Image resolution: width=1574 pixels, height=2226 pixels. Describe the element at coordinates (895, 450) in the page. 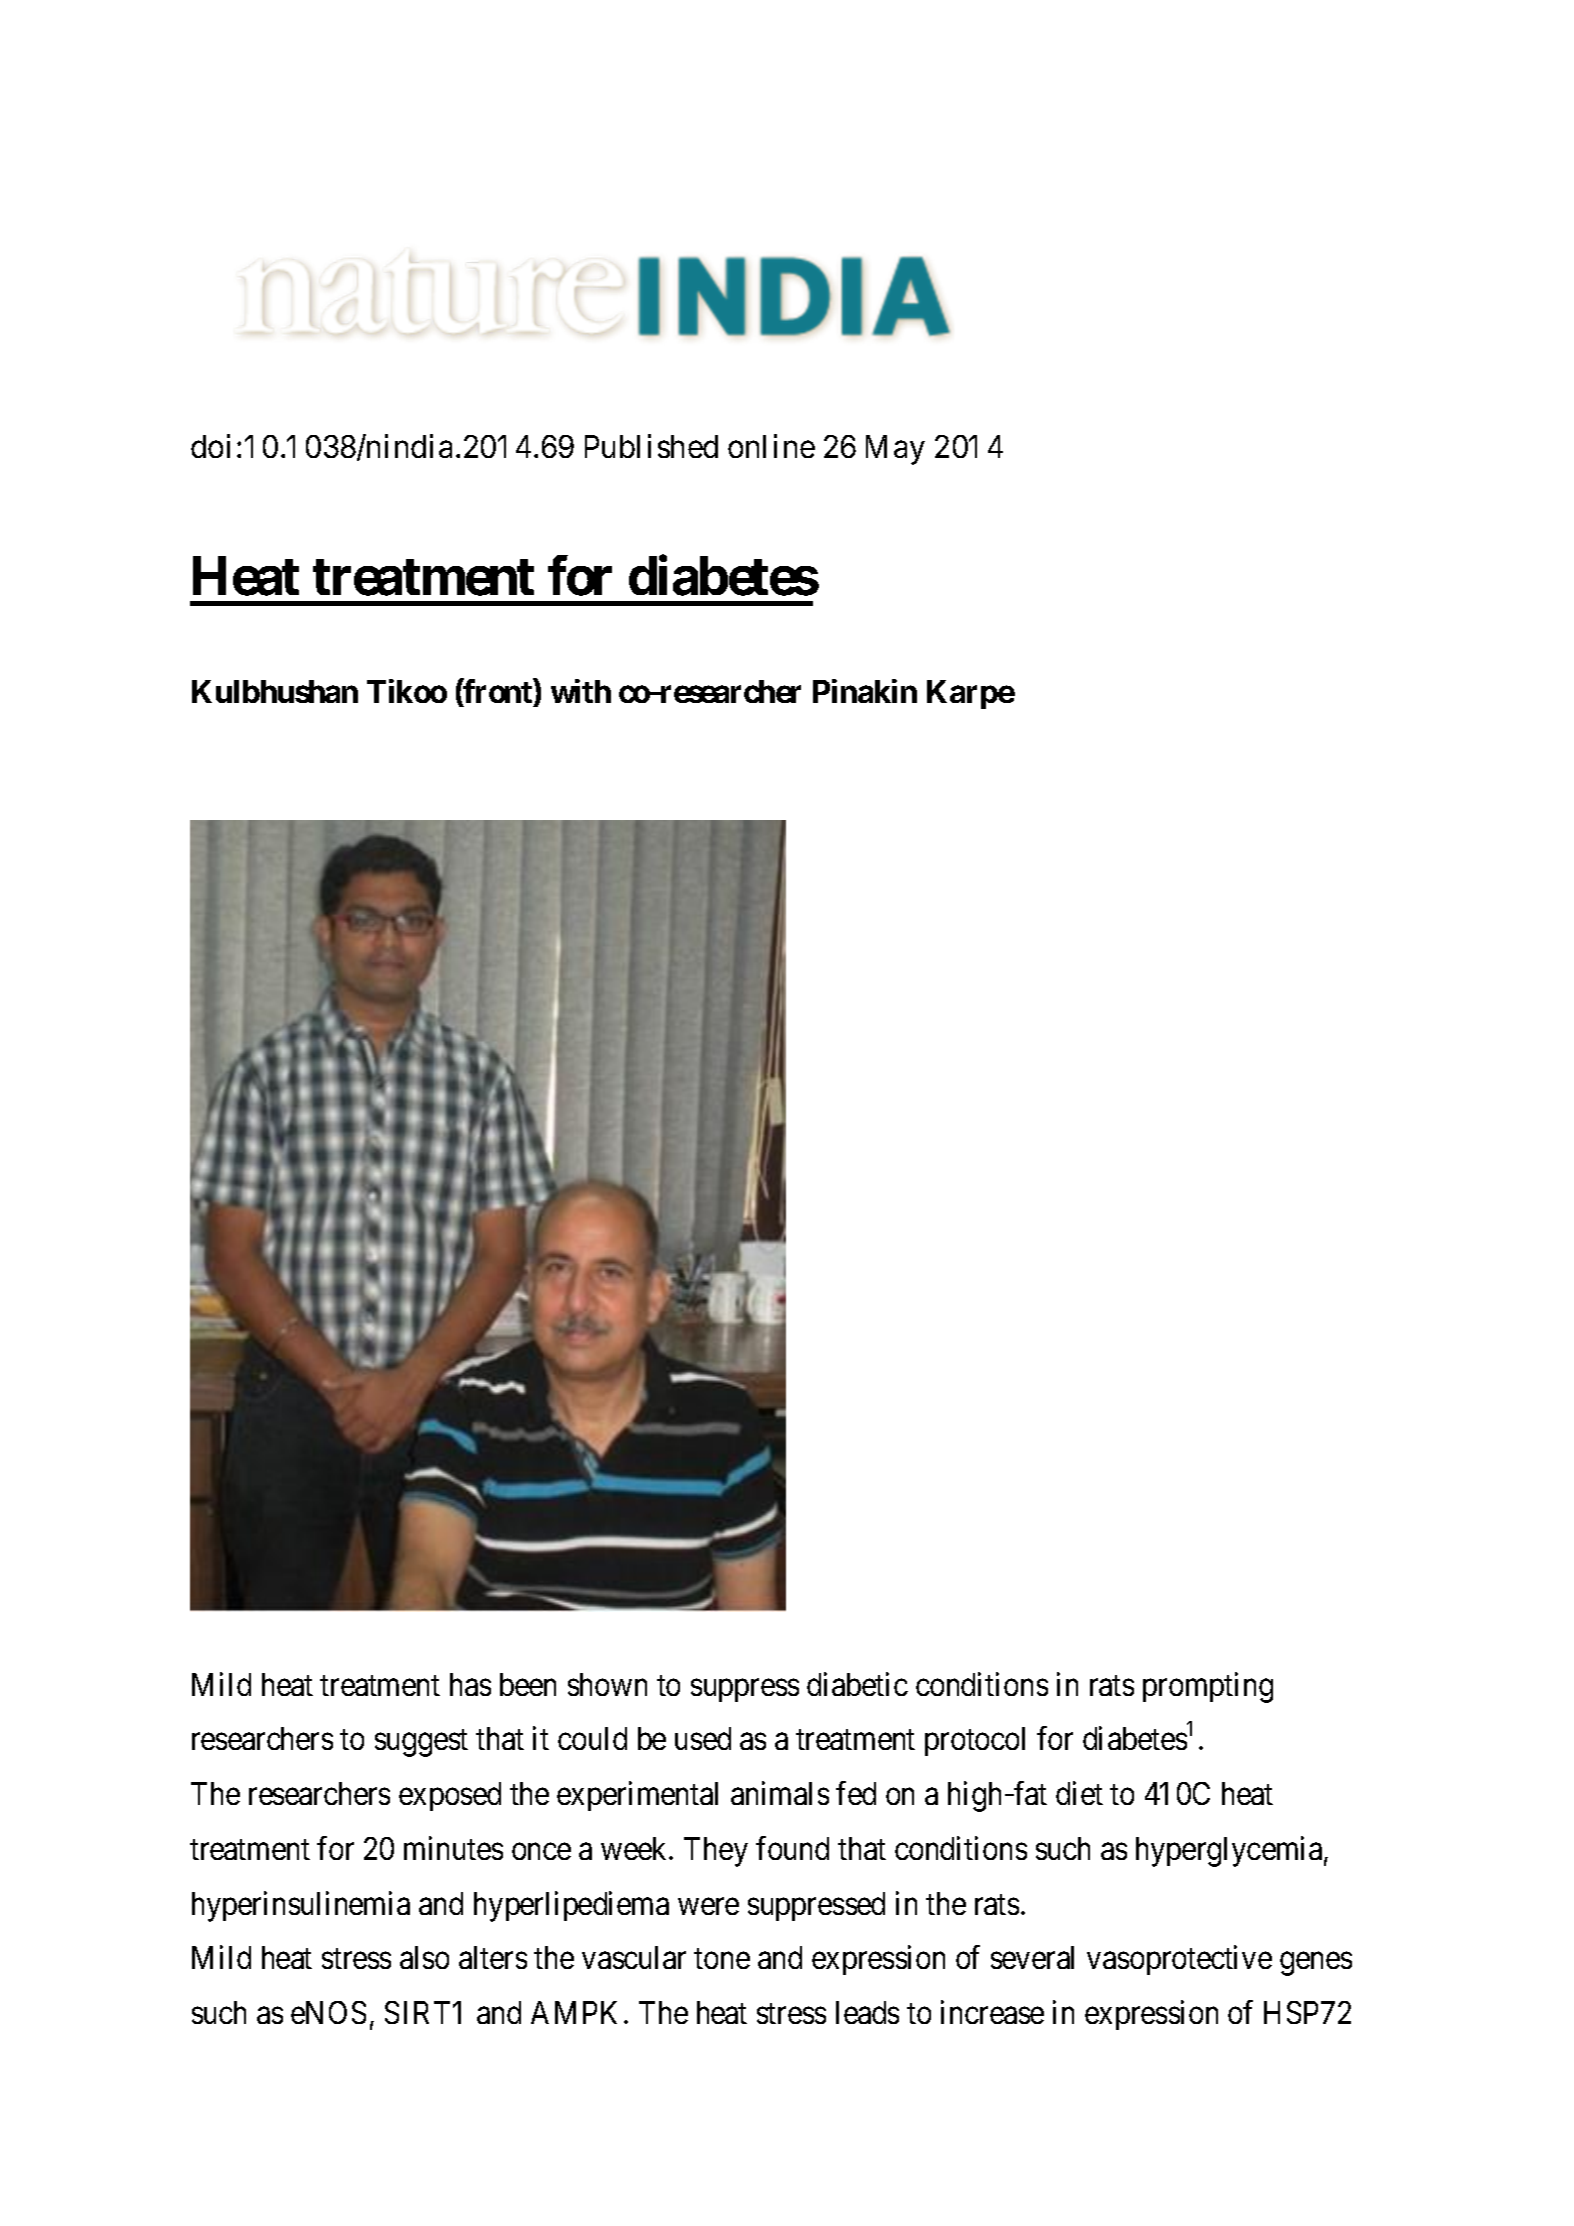

I see `May` at that location.
